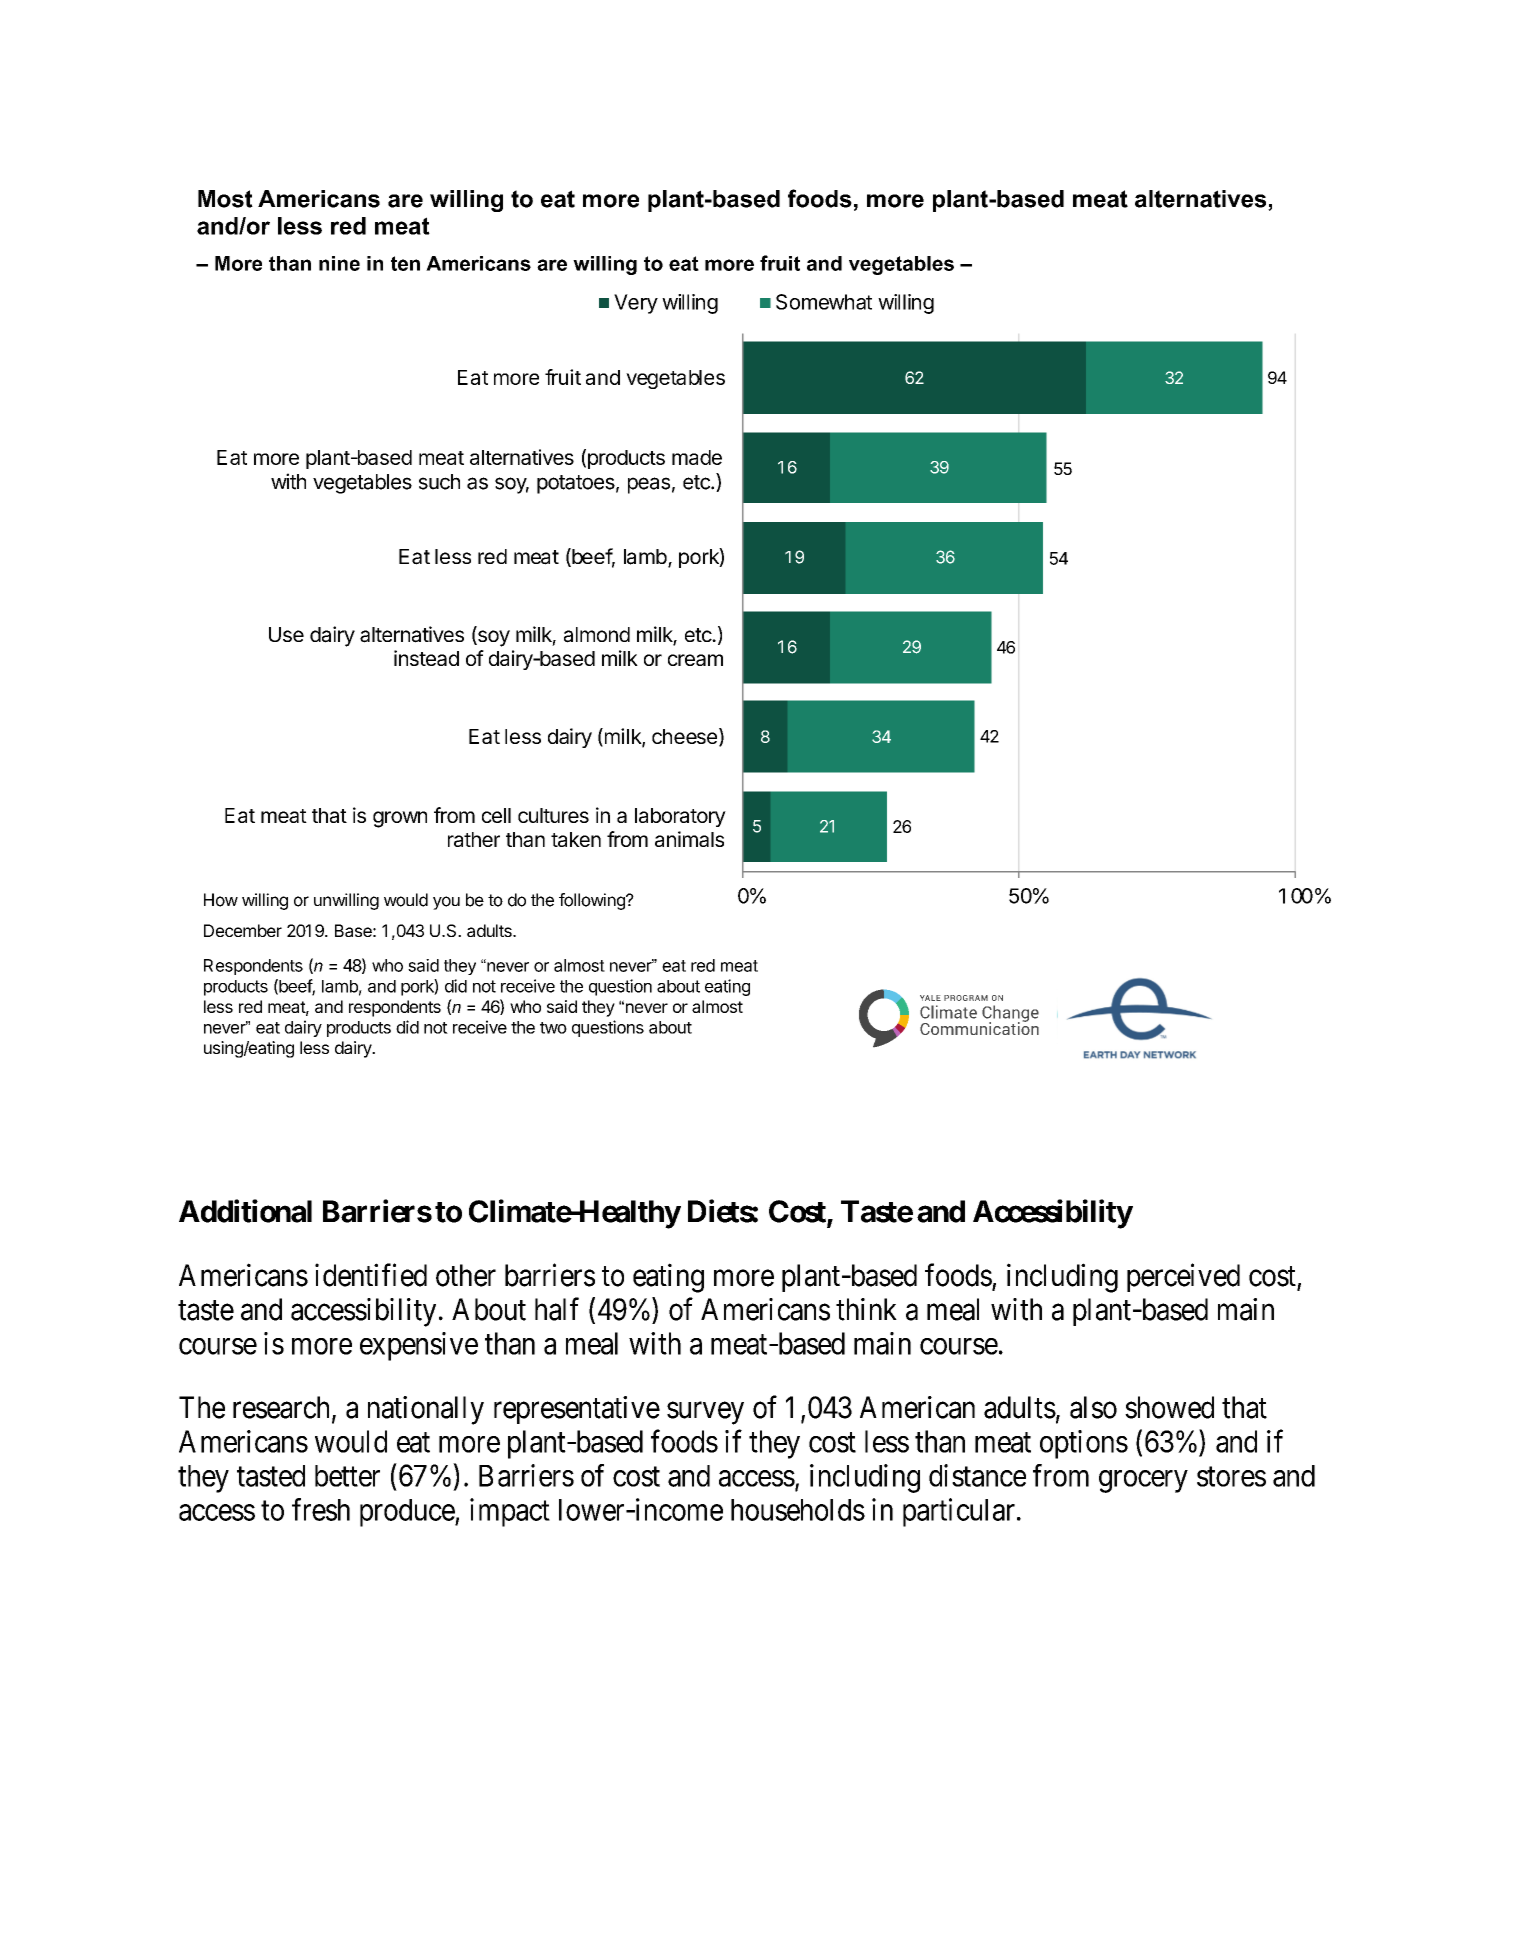  I want to click on also, so click(1093, 1407).
